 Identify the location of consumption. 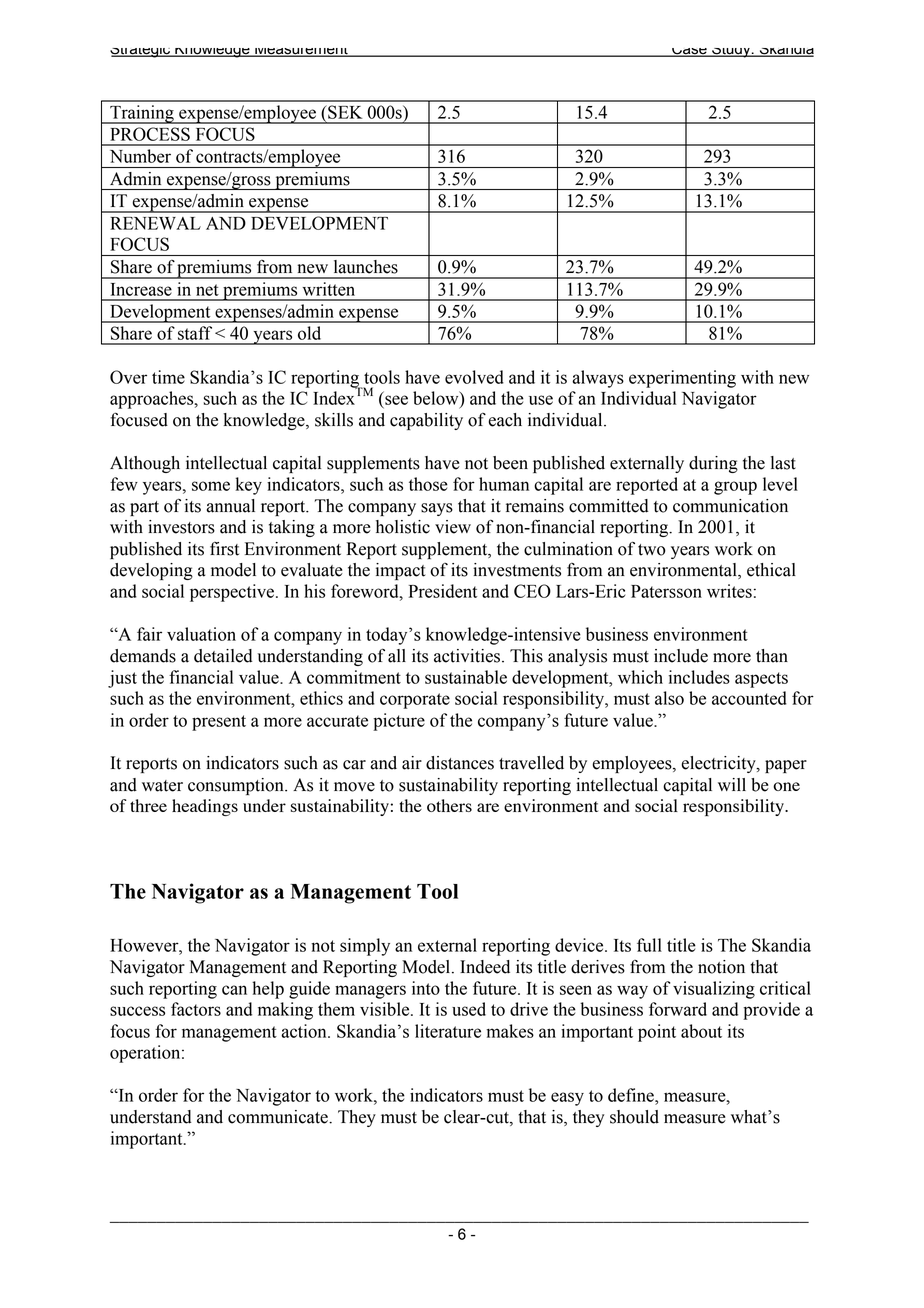
(237, 786).
